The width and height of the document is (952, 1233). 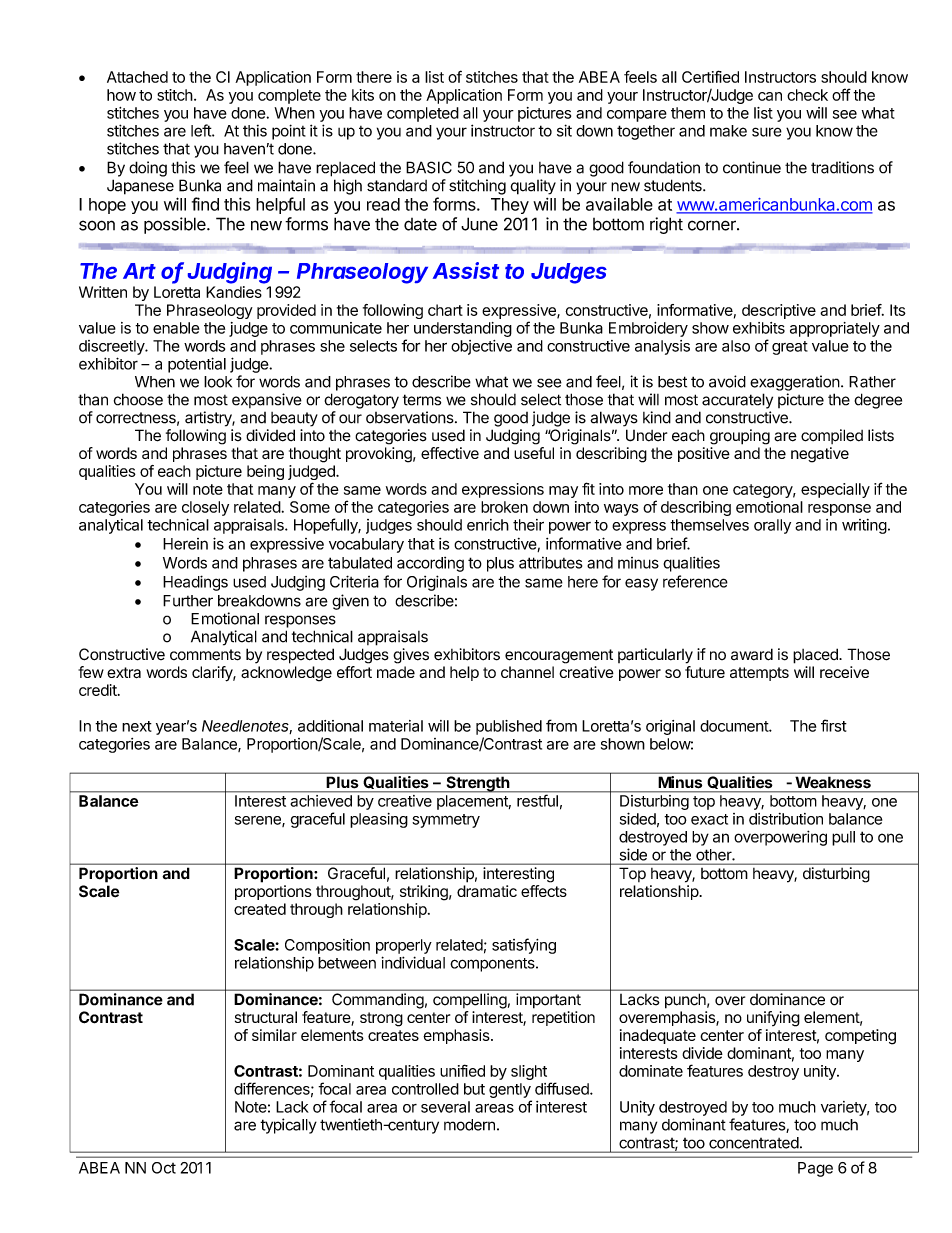 What do you see at coordinates (773, 1019) in the document?
I see `unifying` at bounding box center [773, 1019].
